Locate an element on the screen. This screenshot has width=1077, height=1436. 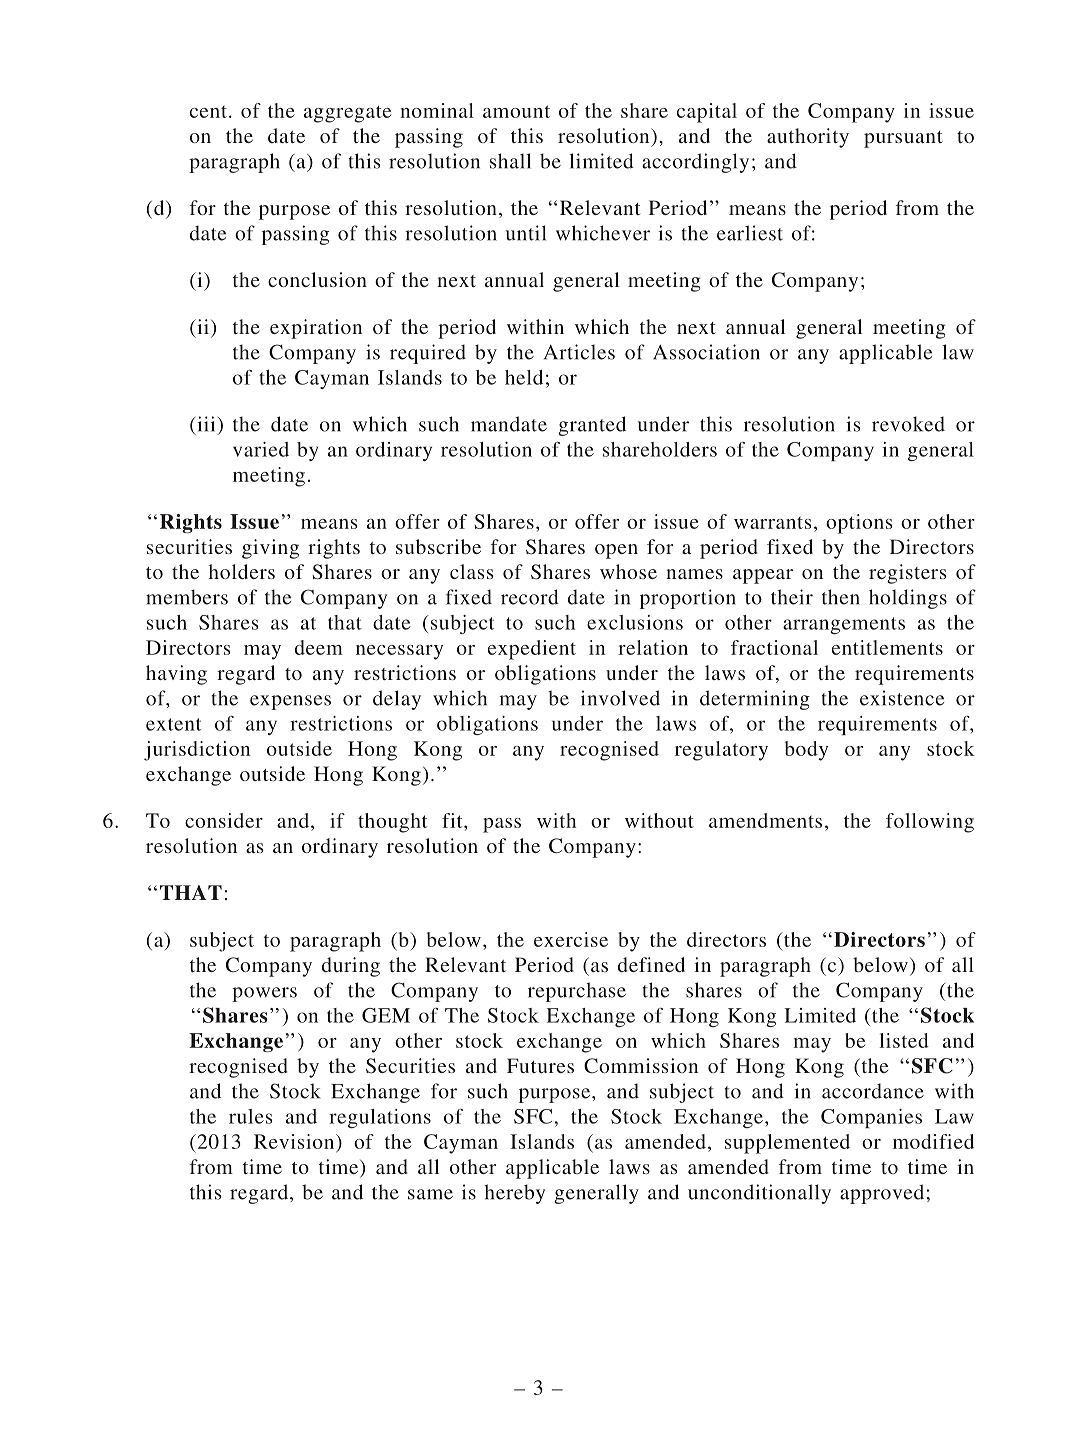
arrangements is located at coordinates (844, 625).
